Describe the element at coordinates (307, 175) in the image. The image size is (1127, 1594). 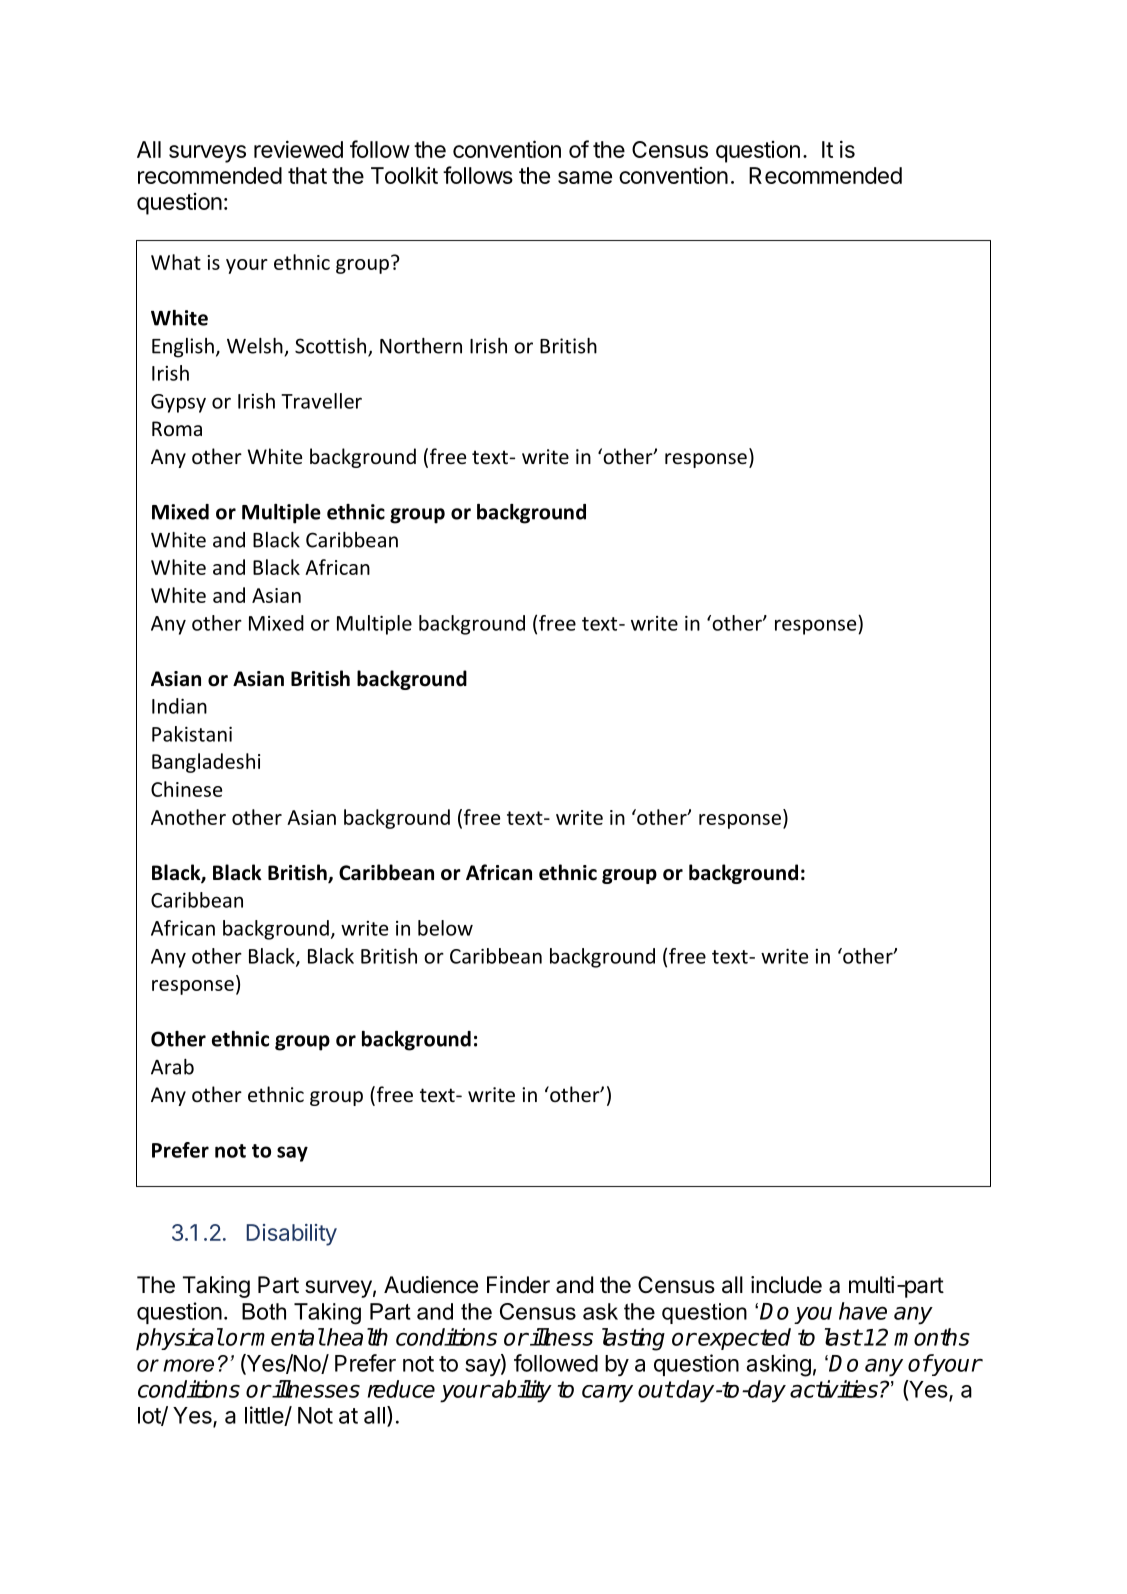
I see `that` at that location.
